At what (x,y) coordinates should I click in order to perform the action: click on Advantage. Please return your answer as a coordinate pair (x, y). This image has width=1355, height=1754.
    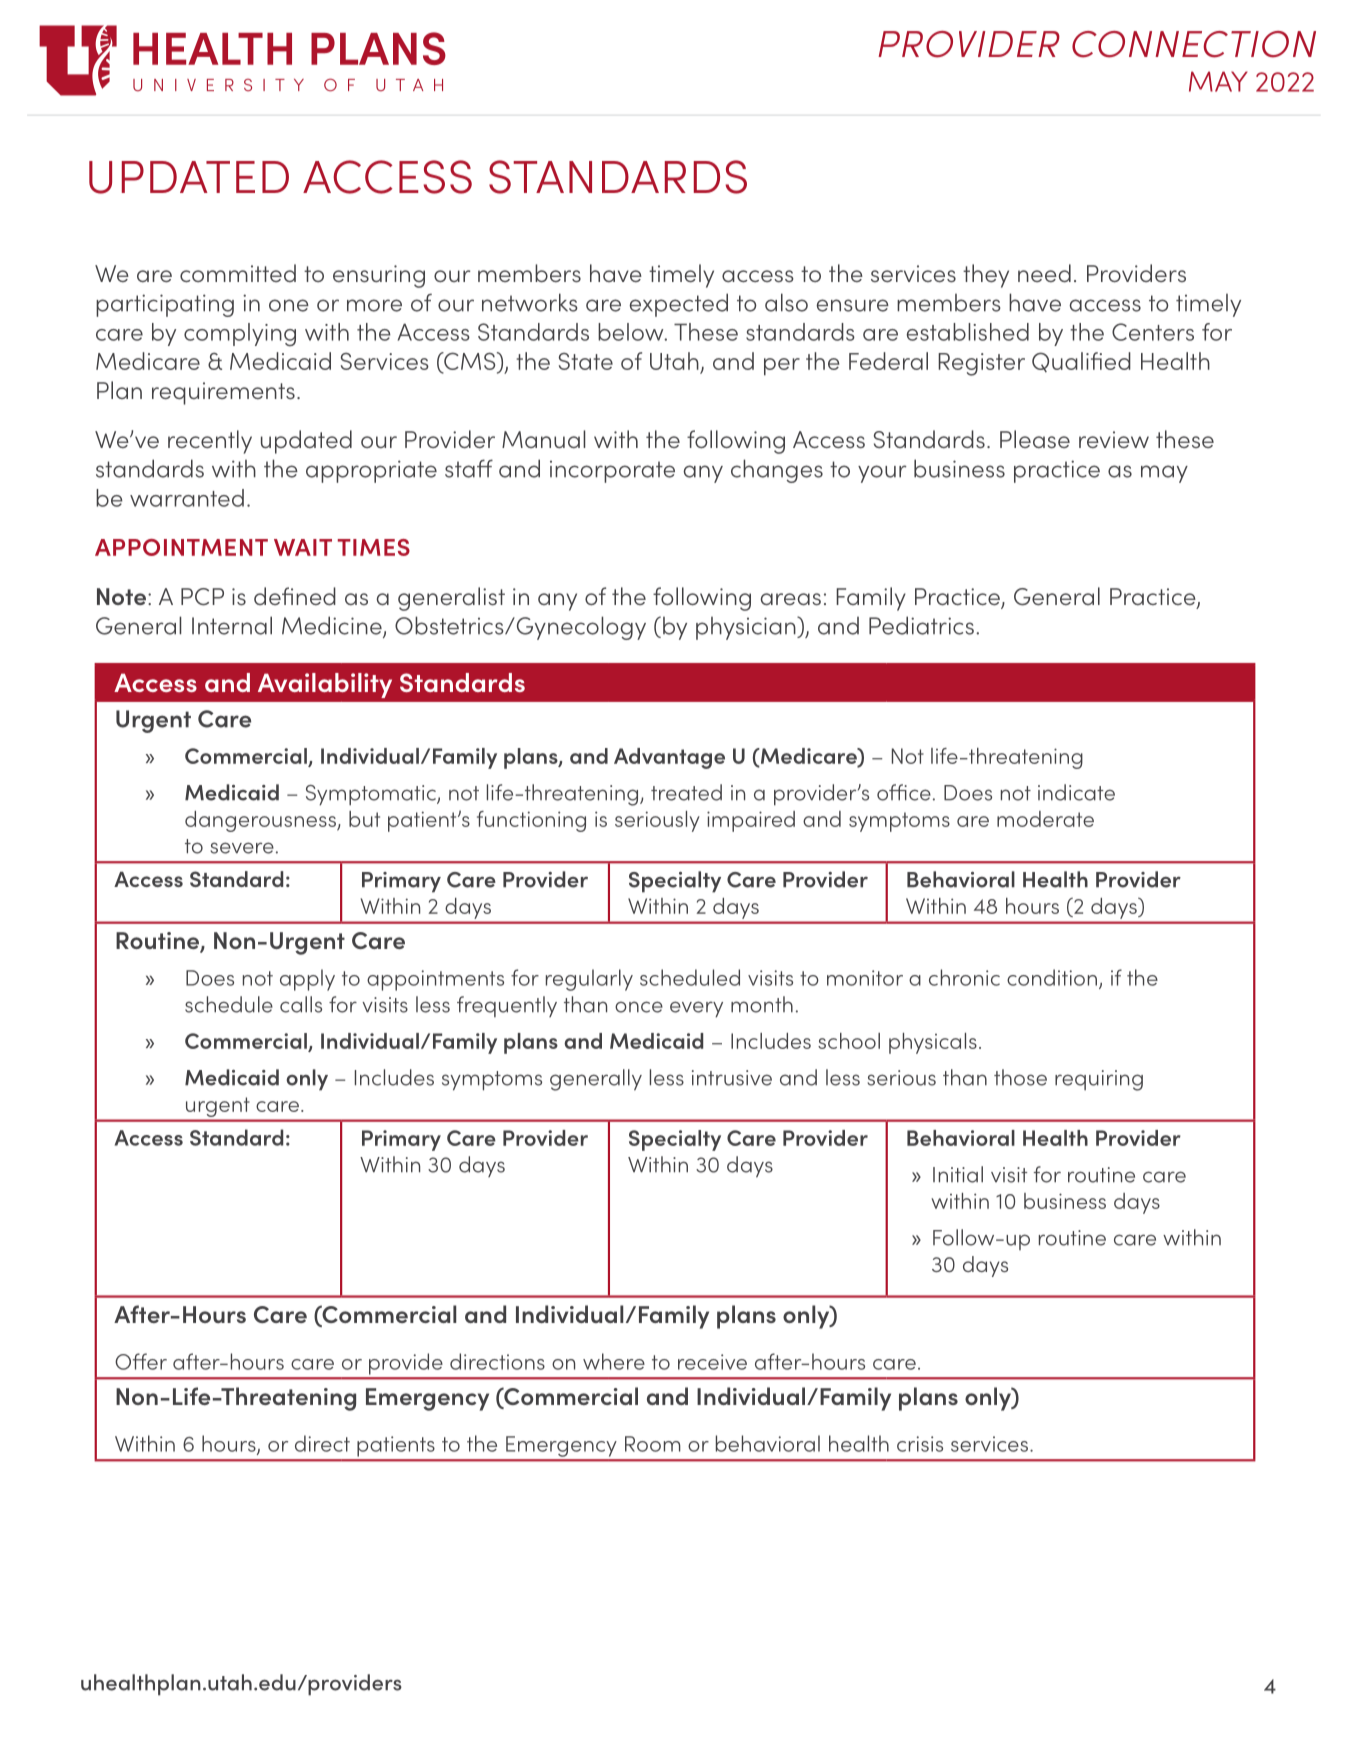
    Looking at the image, I should click on (669, 758).
